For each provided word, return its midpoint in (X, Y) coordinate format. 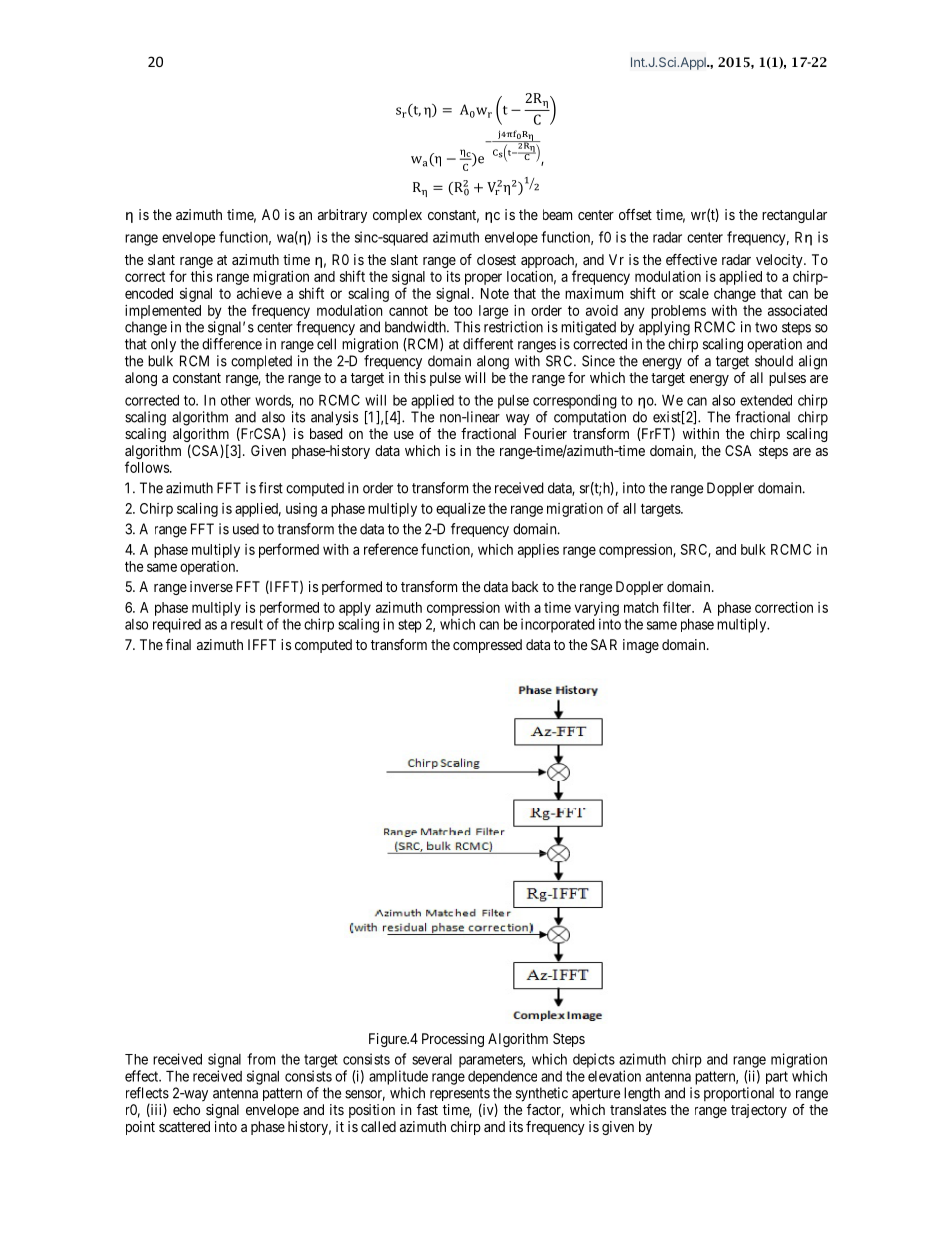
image (641, 646)
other (236, 400)
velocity (780, 261)
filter (678, 607)
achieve (259, 293)
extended (766, 400)
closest (496, 259)
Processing (453, 1040)
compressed (487, 646)
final (178, 644)
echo (186, 1109)
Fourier (546, 433)
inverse (211, 586)
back (525, 586)
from (261, 1059)
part (777, 1077)
